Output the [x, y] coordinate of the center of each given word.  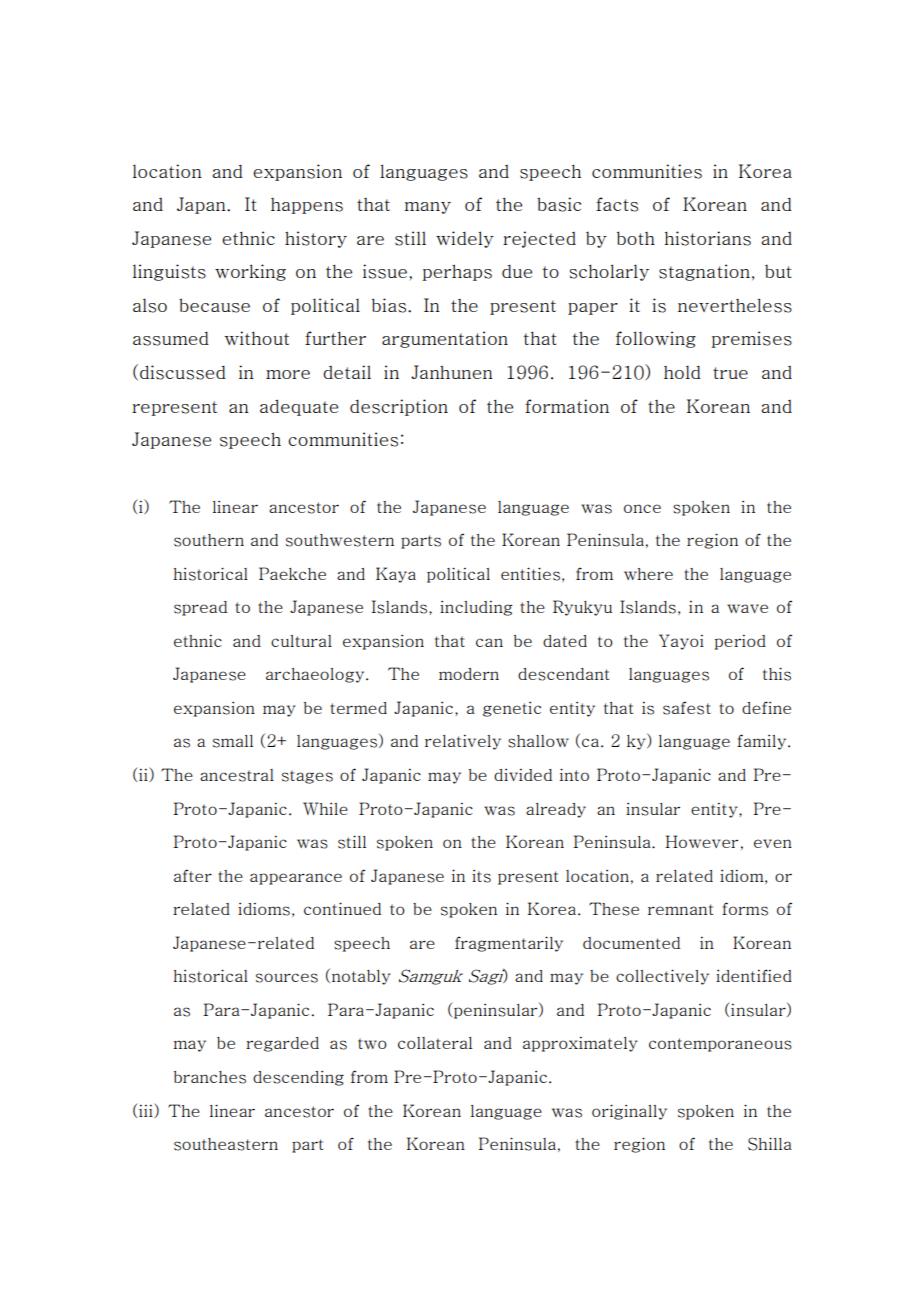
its [481, 876]
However [701, 841]
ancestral [237, 775]
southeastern [226, 1144]
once [642, 508]
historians [707, 238]
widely [465, 239]
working [250, 272]
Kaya [396, 575]
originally [629, 1112]
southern [209, 540]
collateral [435, 1043]
